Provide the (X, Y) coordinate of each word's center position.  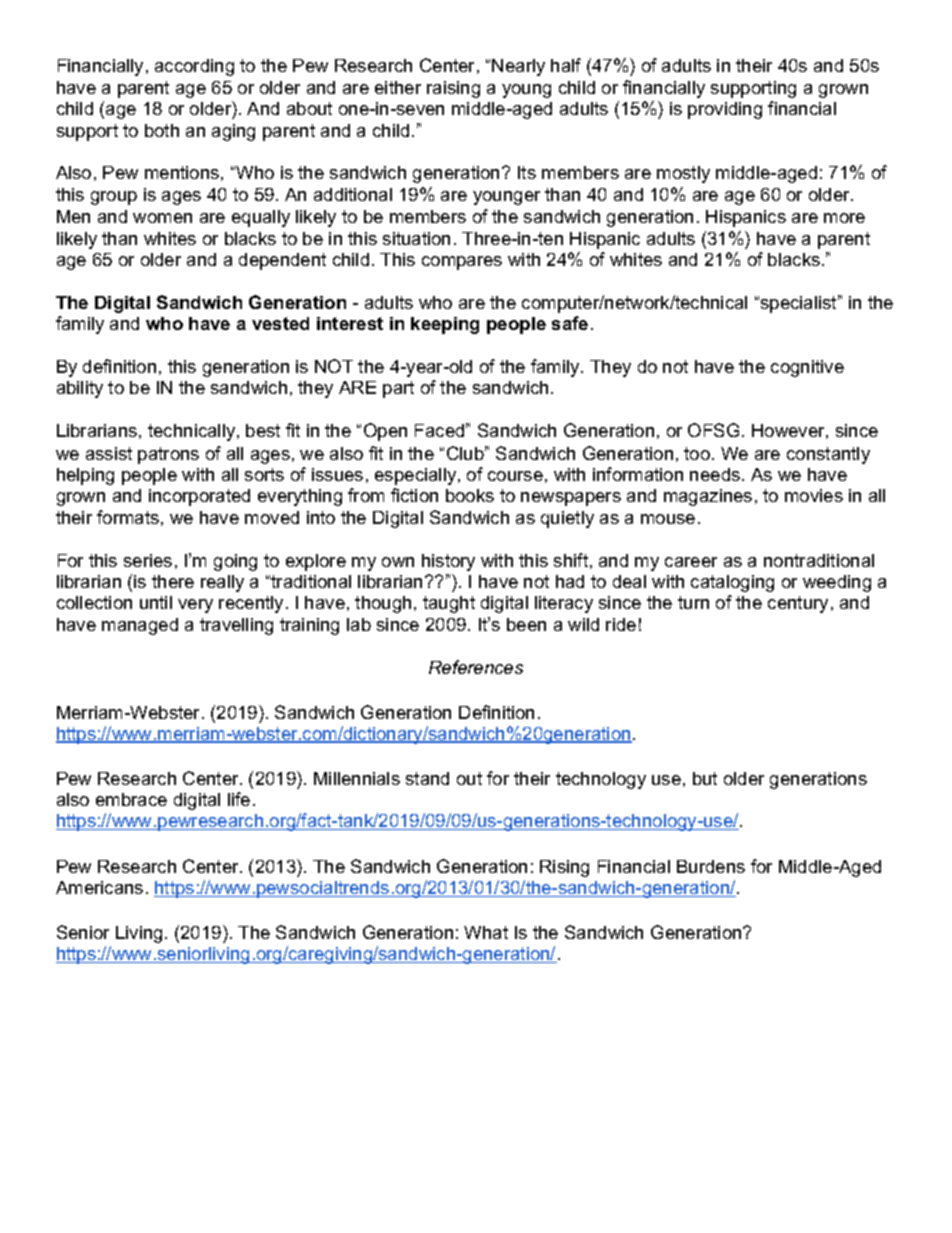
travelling (236, 626)
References (476, 667)
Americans (99, 887)
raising (453, 89)
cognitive (807, 368)
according (194, 67)
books (470, 495)
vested (280, 323)
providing (725, 110)
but (705, 778)
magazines (708, 497)
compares (462, 263)
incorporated (199, 497)
